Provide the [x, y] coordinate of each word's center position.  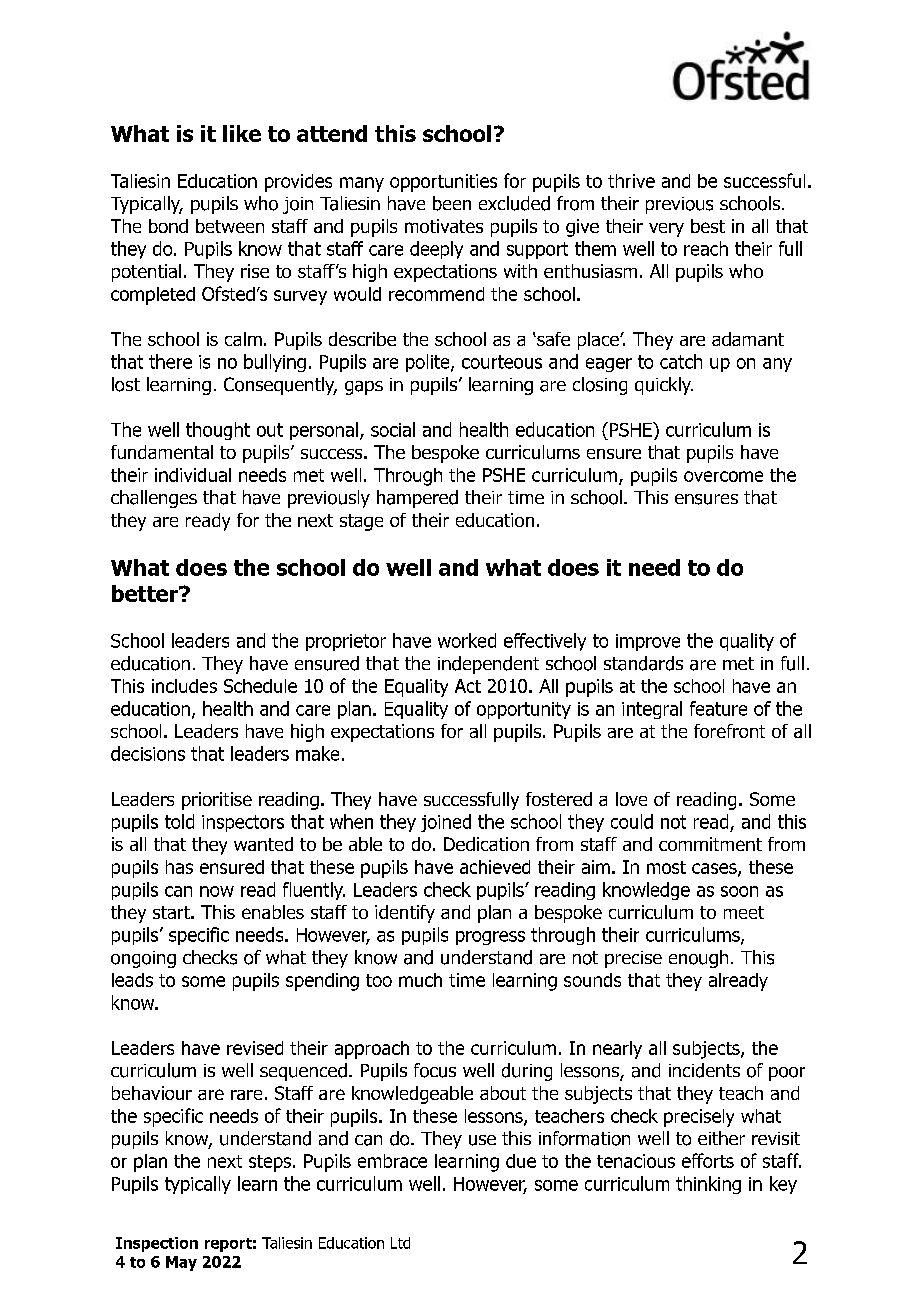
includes [184, 686]
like [242, 133]
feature [718, 708]
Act [468, 686]
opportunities [443, 183]
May [181, 1263]
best [708, 226]
